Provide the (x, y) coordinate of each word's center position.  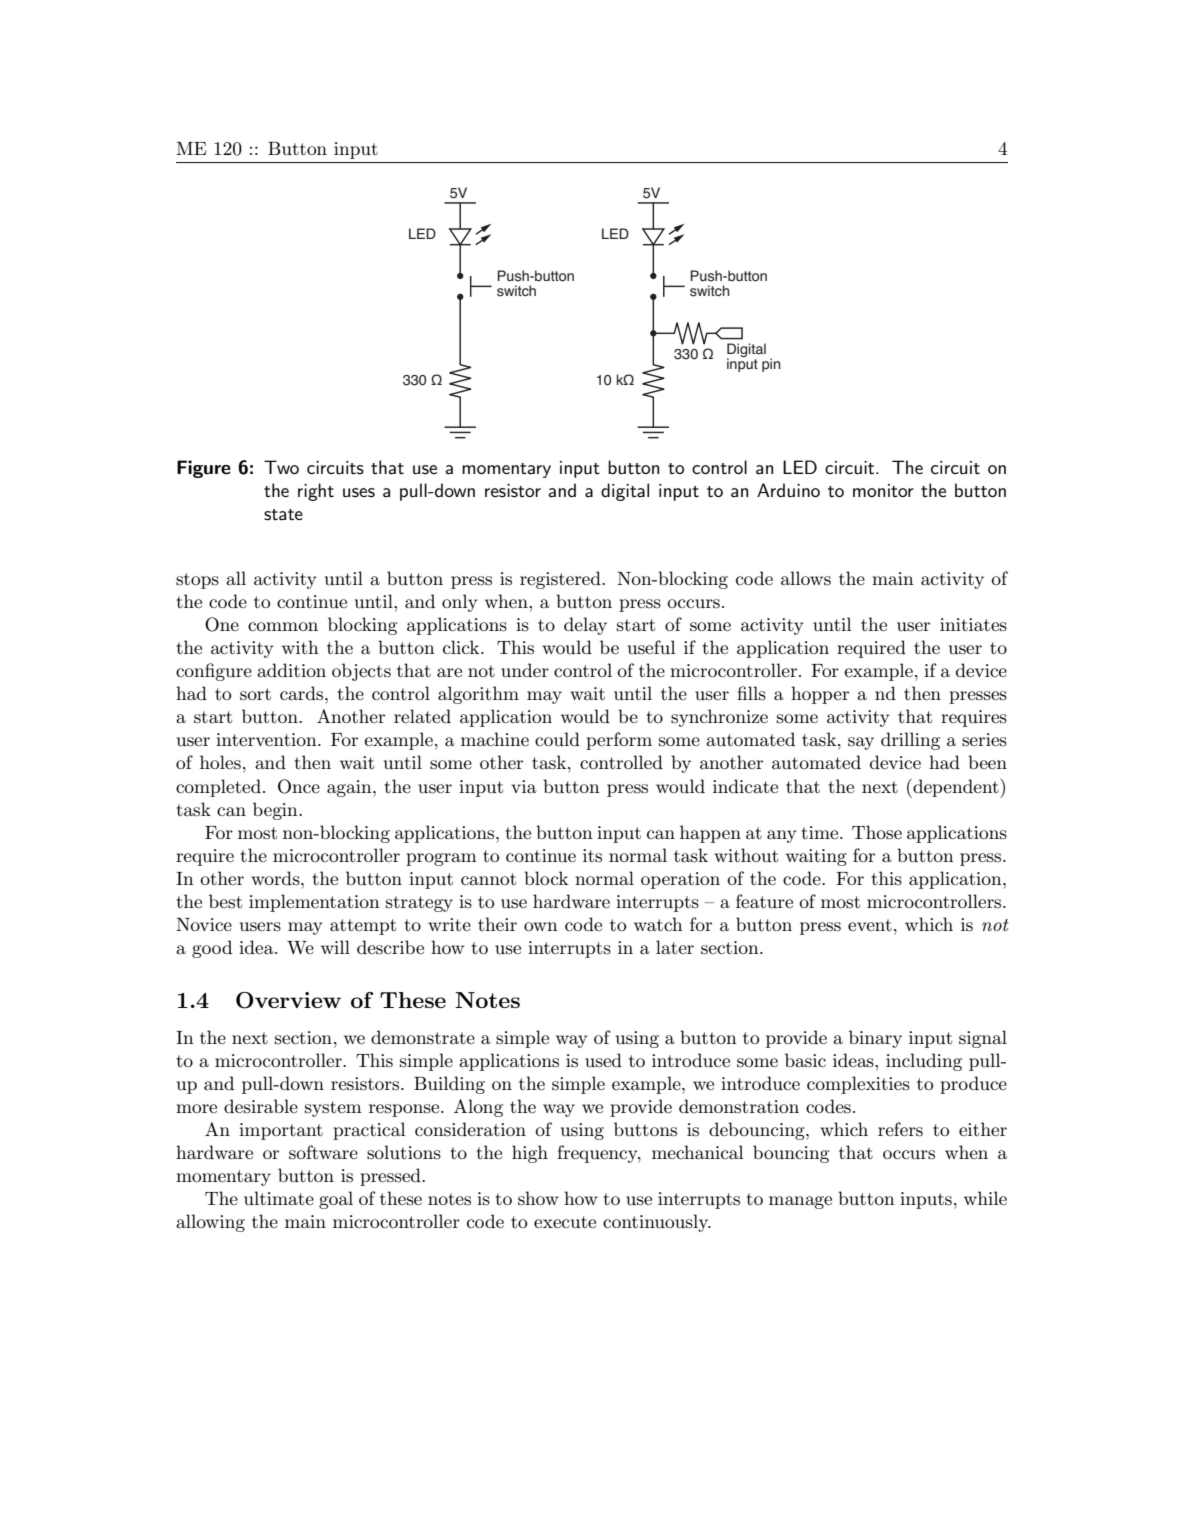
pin (771, 365)
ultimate (279, 1198)
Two (281, 467)
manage (800, 1202)
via (524, 787)
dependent (956, 788)
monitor (883, 491)
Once (299, 786)
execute (565, 1222)
